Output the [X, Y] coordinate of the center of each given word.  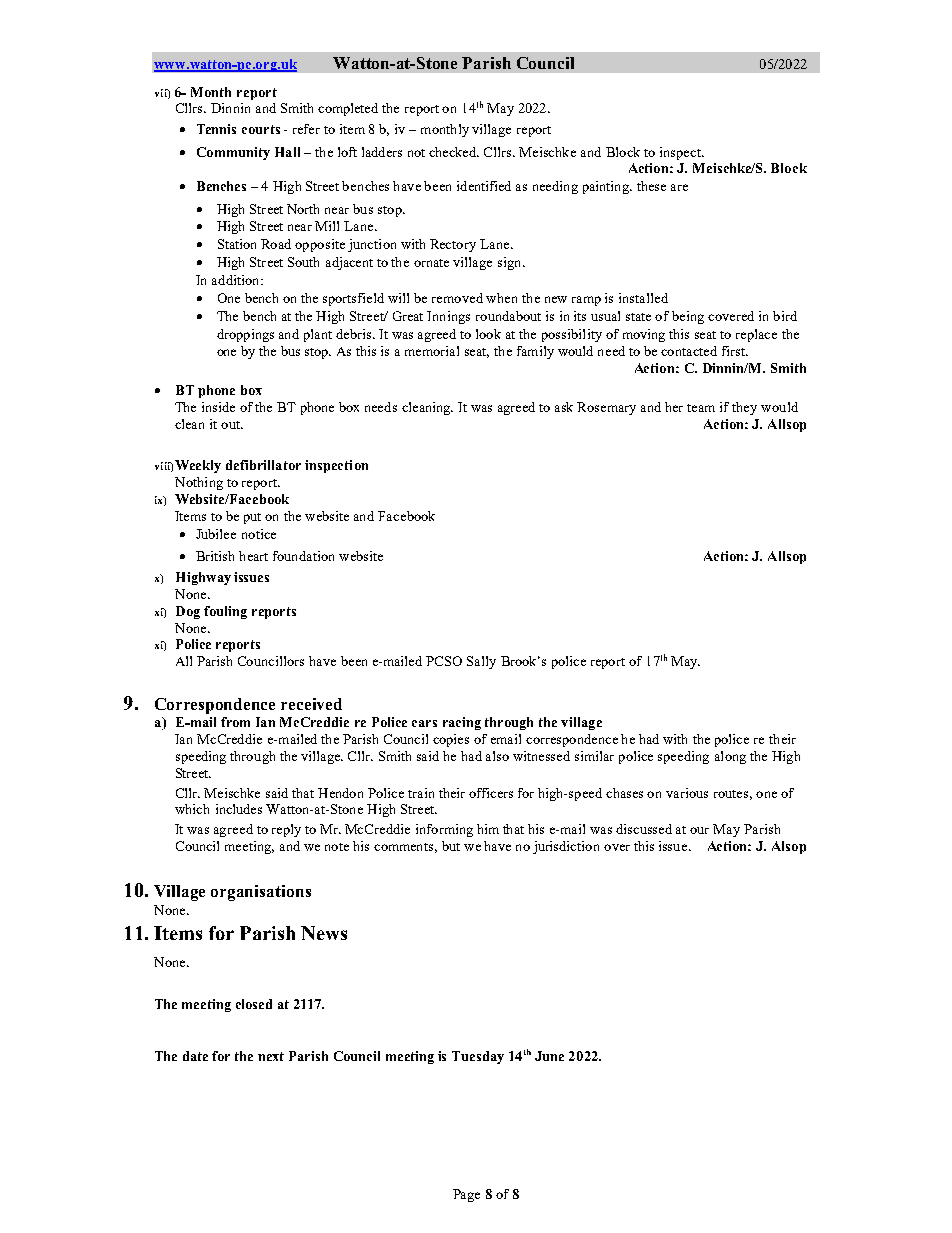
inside [218, 407]
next [271, 1056]
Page [466, 1195]
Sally [481, 662]
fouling [225, 612]
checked [454, 152]
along [730, 757]
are [679, 187]
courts [261, 129]
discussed [644, 829]
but [451, 846]
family [535, 352]
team [701, 408]
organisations [261, 893]
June [549, 1056]
